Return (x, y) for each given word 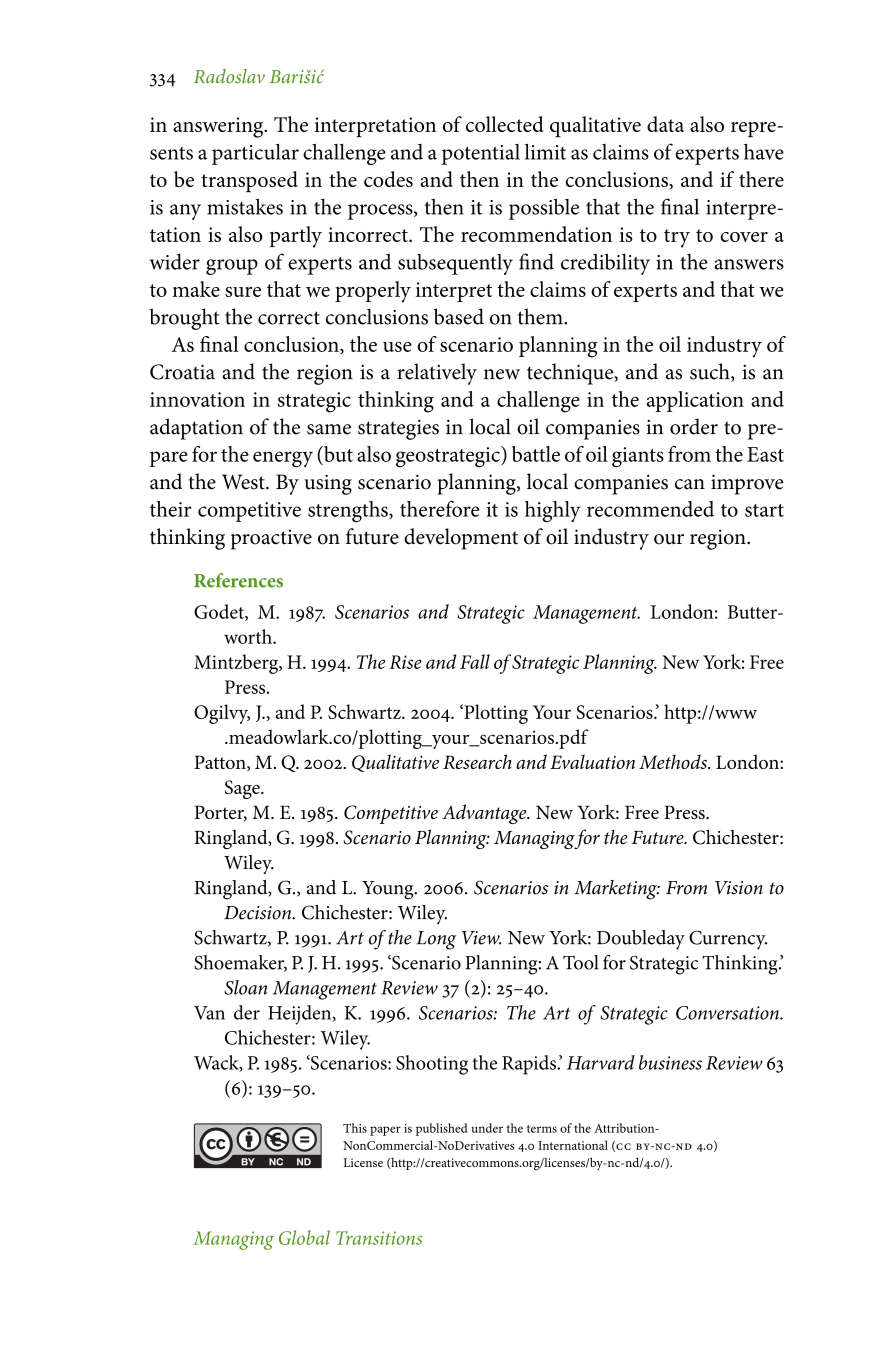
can (690, 484)
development (461, 539)
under (487, 1128)
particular (255, 154)
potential (481, 154)
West (244, 482)
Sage (243, 789)
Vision (739, 888)
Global (304, 1237)
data (665, 124)
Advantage (485, 814)
